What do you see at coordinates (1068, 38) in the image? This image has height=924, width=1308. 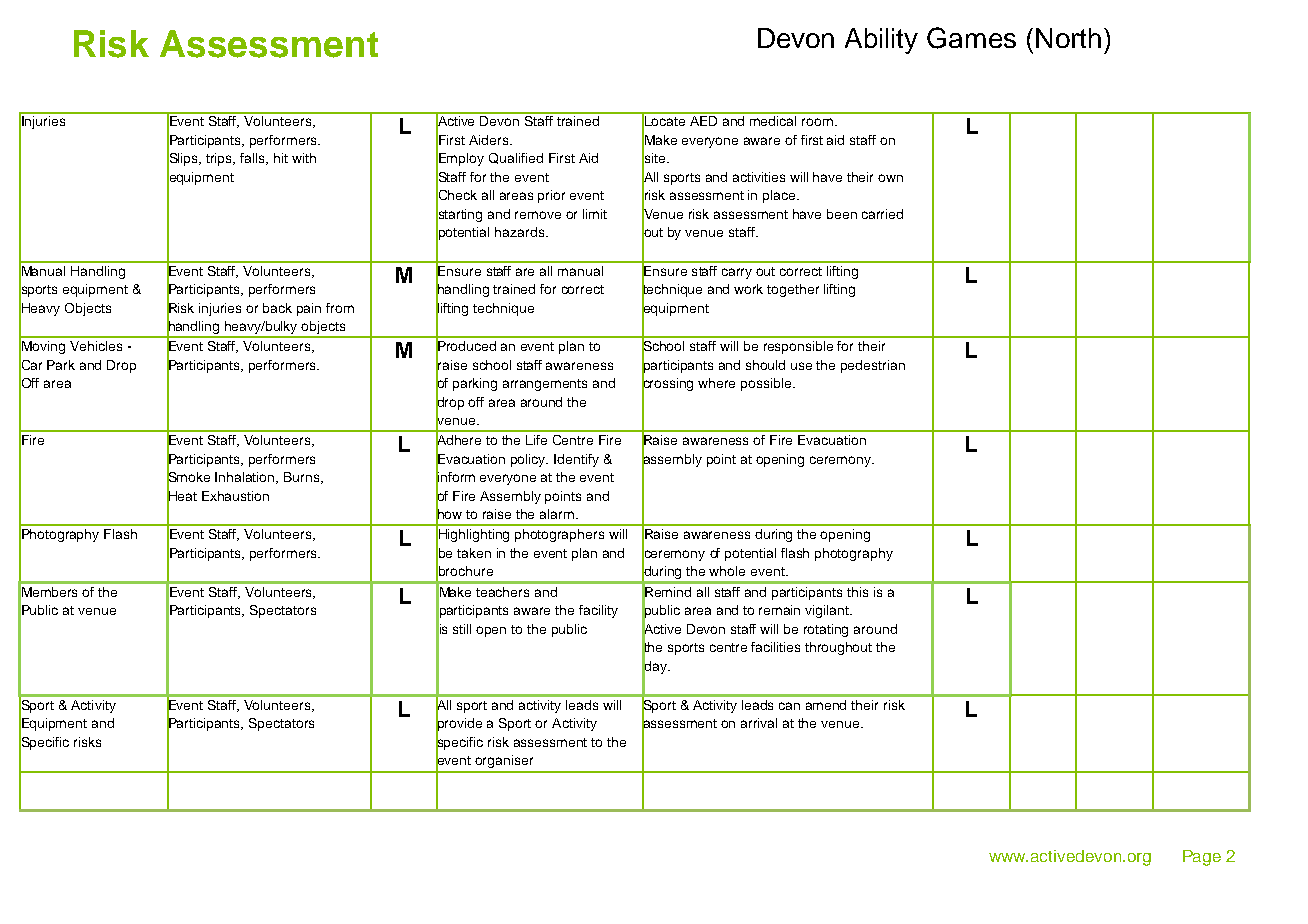 I see `North` at bounding box center [1068, 38].
